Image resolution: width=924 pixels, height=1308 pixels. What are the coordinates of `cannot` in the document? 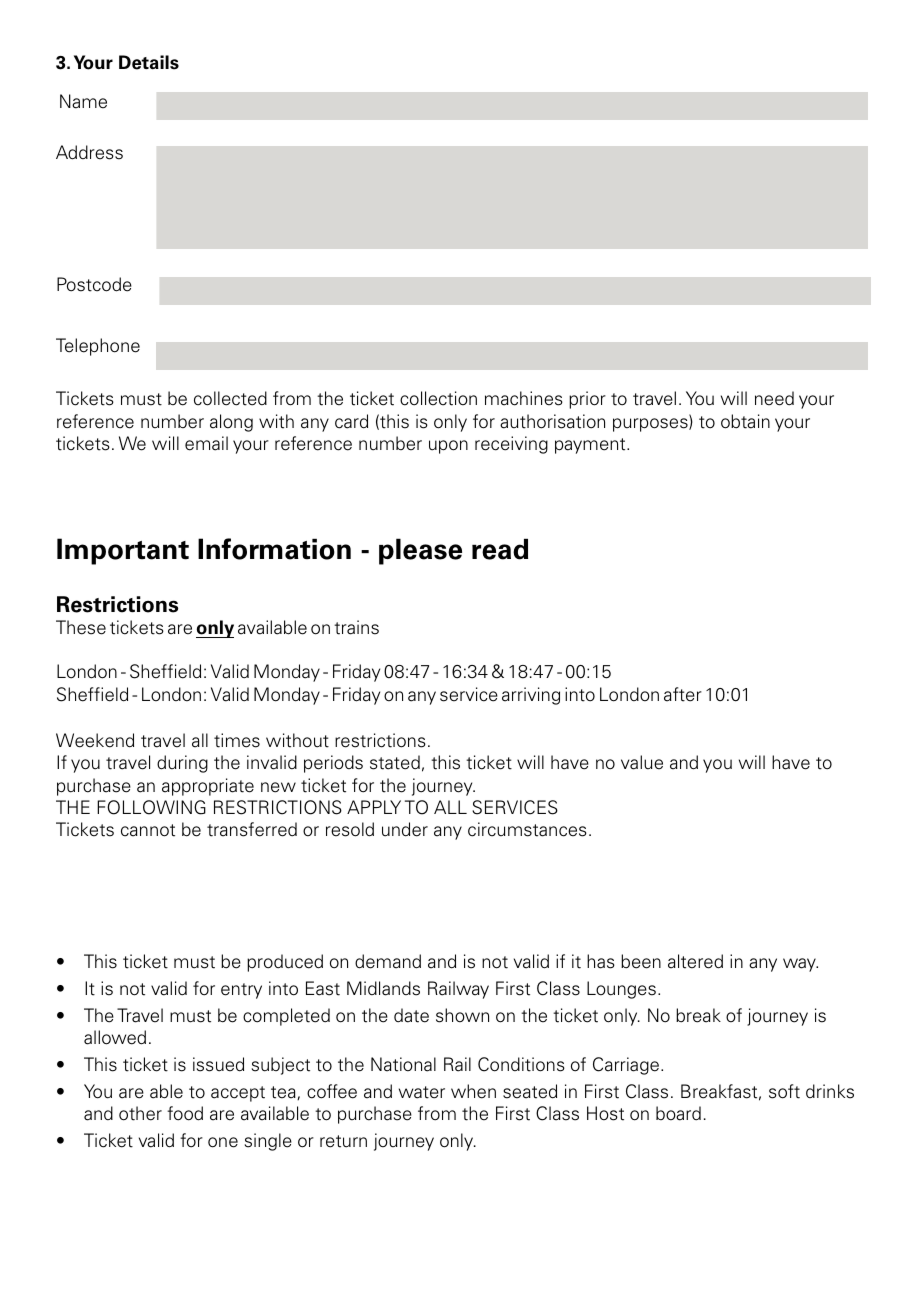 It's located at (148, 830).
